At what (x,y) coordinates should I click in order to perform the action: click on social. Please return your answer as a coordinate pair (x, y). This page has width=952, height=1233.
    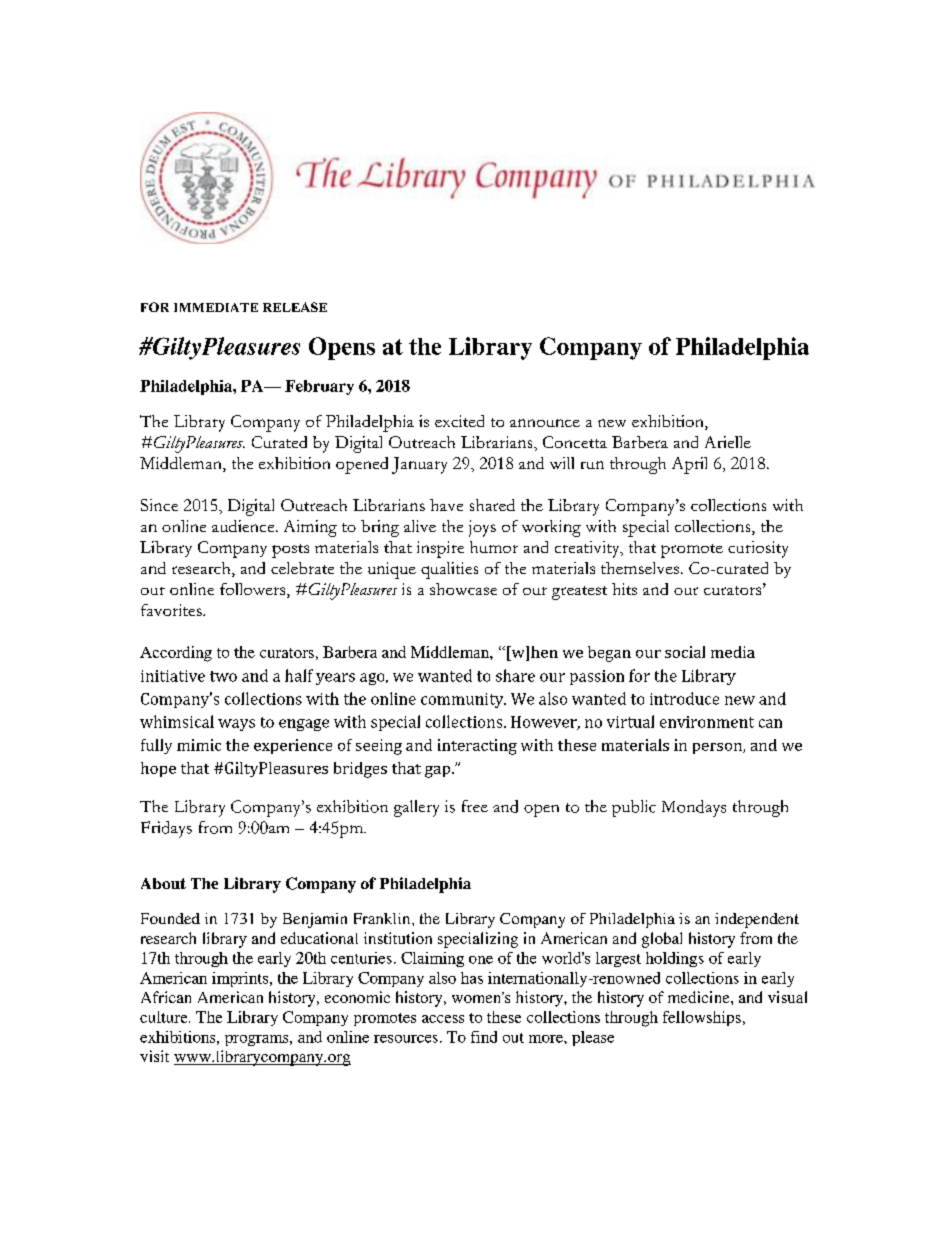
    Looking at the image, I should click on (685, 652).
